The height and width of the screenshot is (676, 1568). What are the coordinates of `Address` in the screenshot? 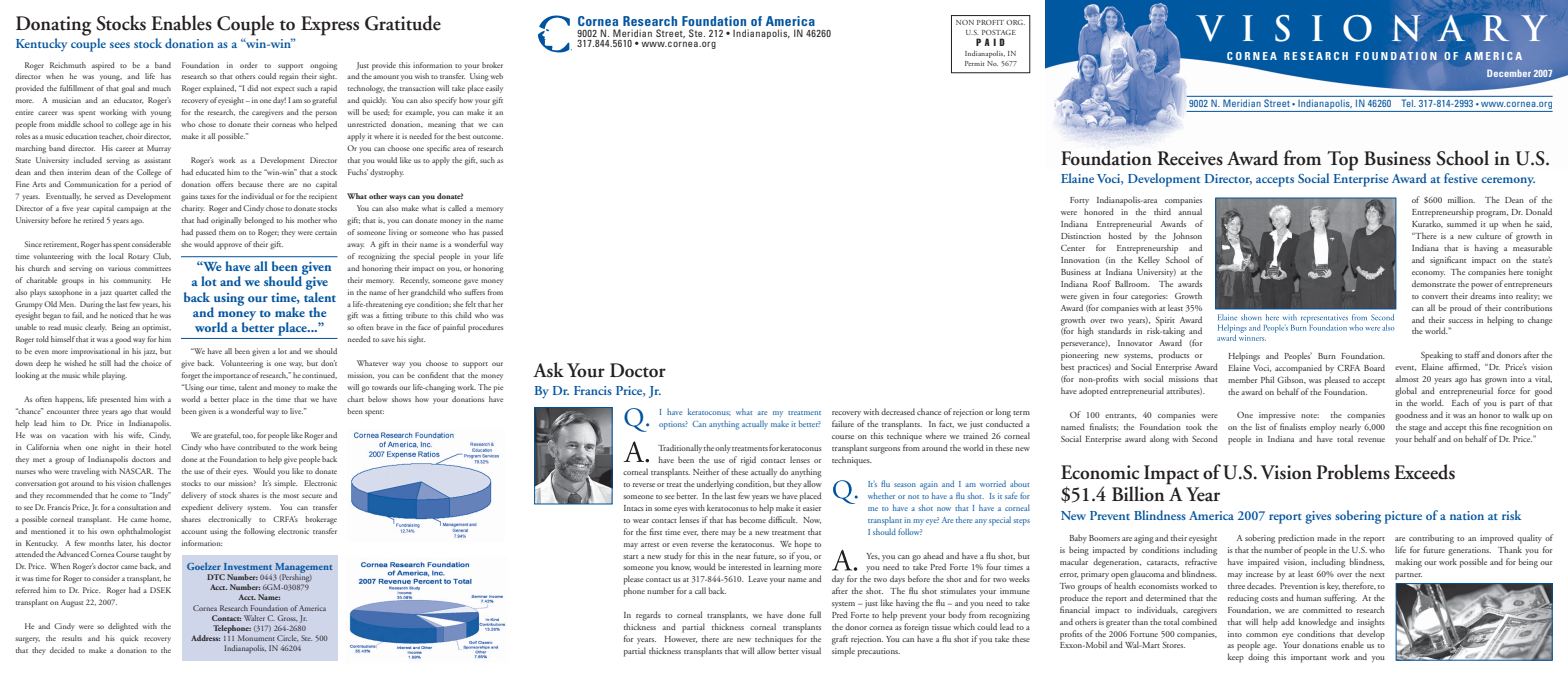 It's located at (205, 638).
